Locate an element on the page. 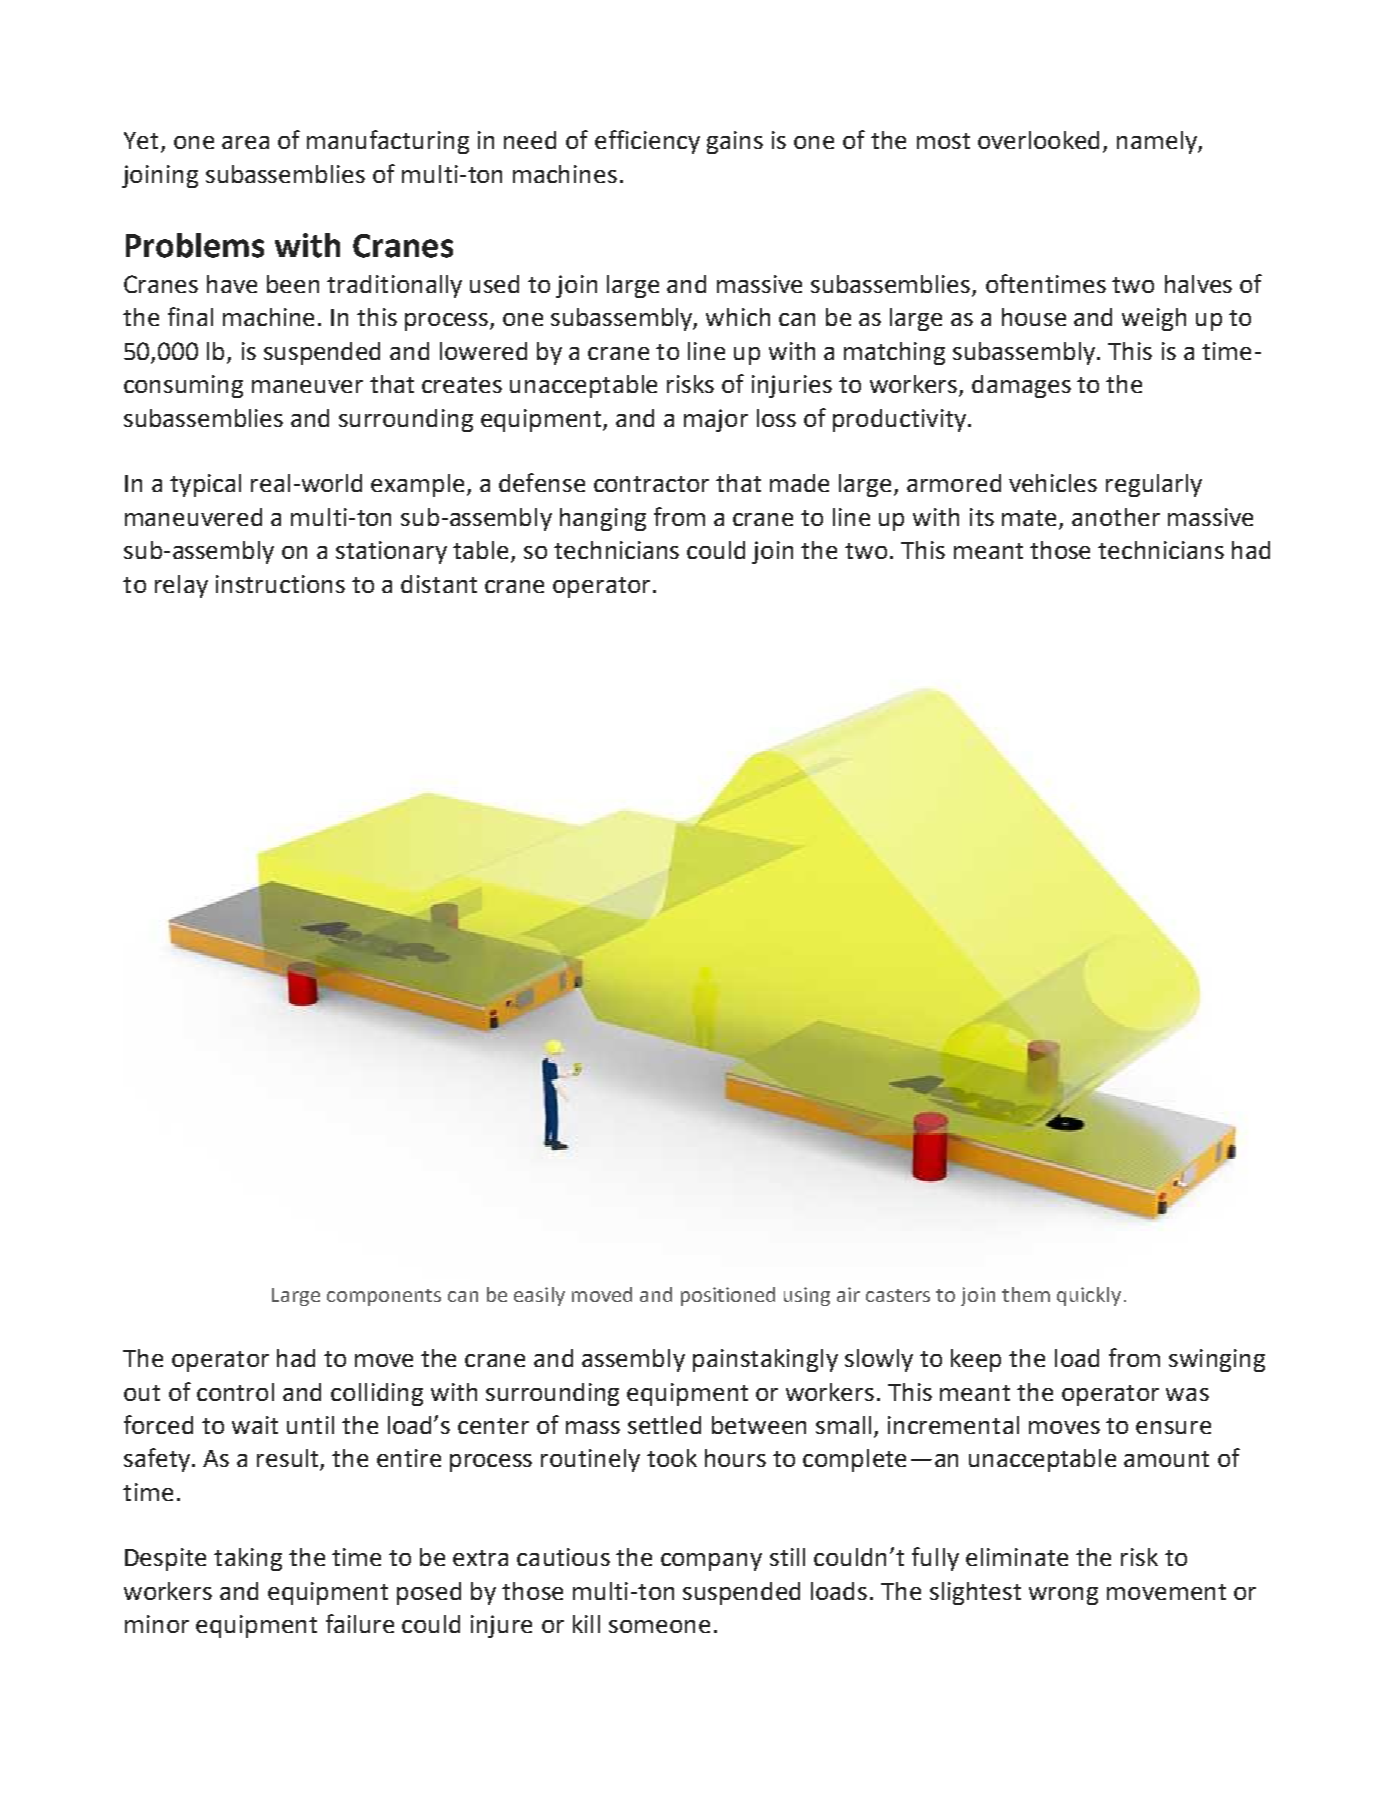 The image size is (1398, 1809). overlooked is located at coordinates (1038, 140).
